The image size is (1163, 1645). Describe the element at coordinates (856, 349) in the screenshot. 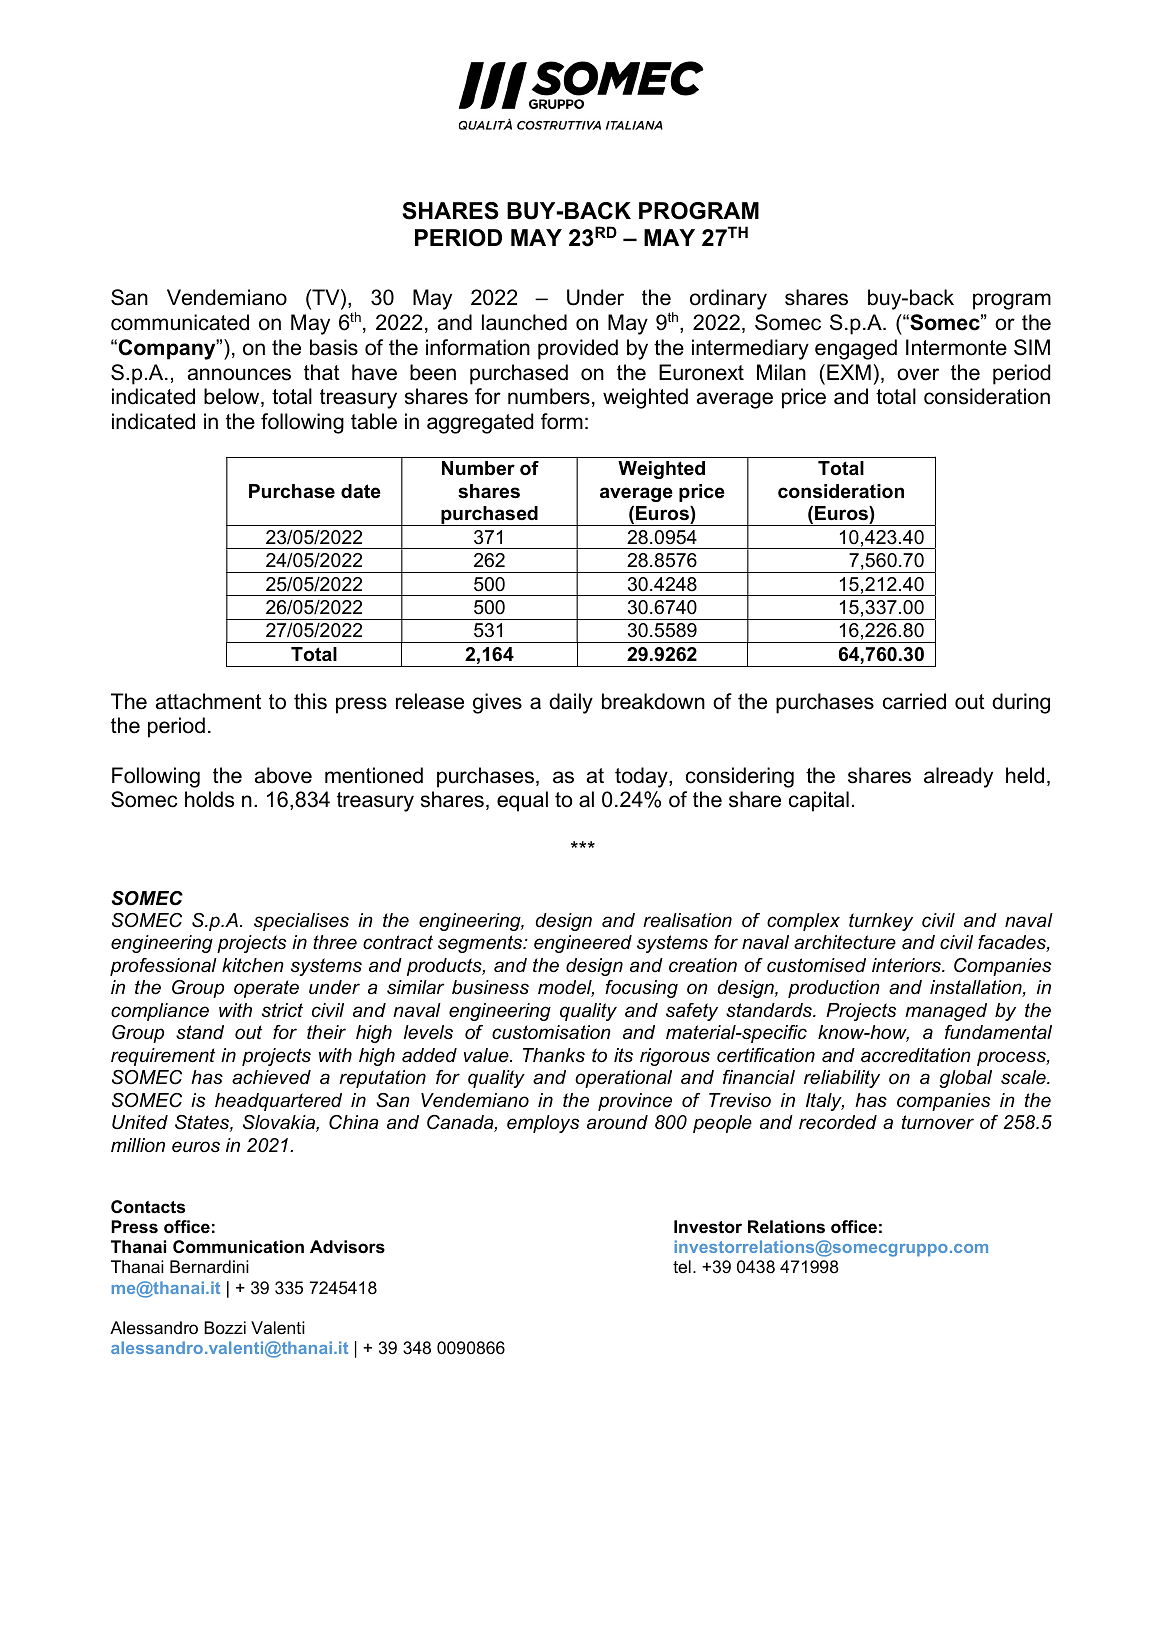

I see `engaged` at that location.
